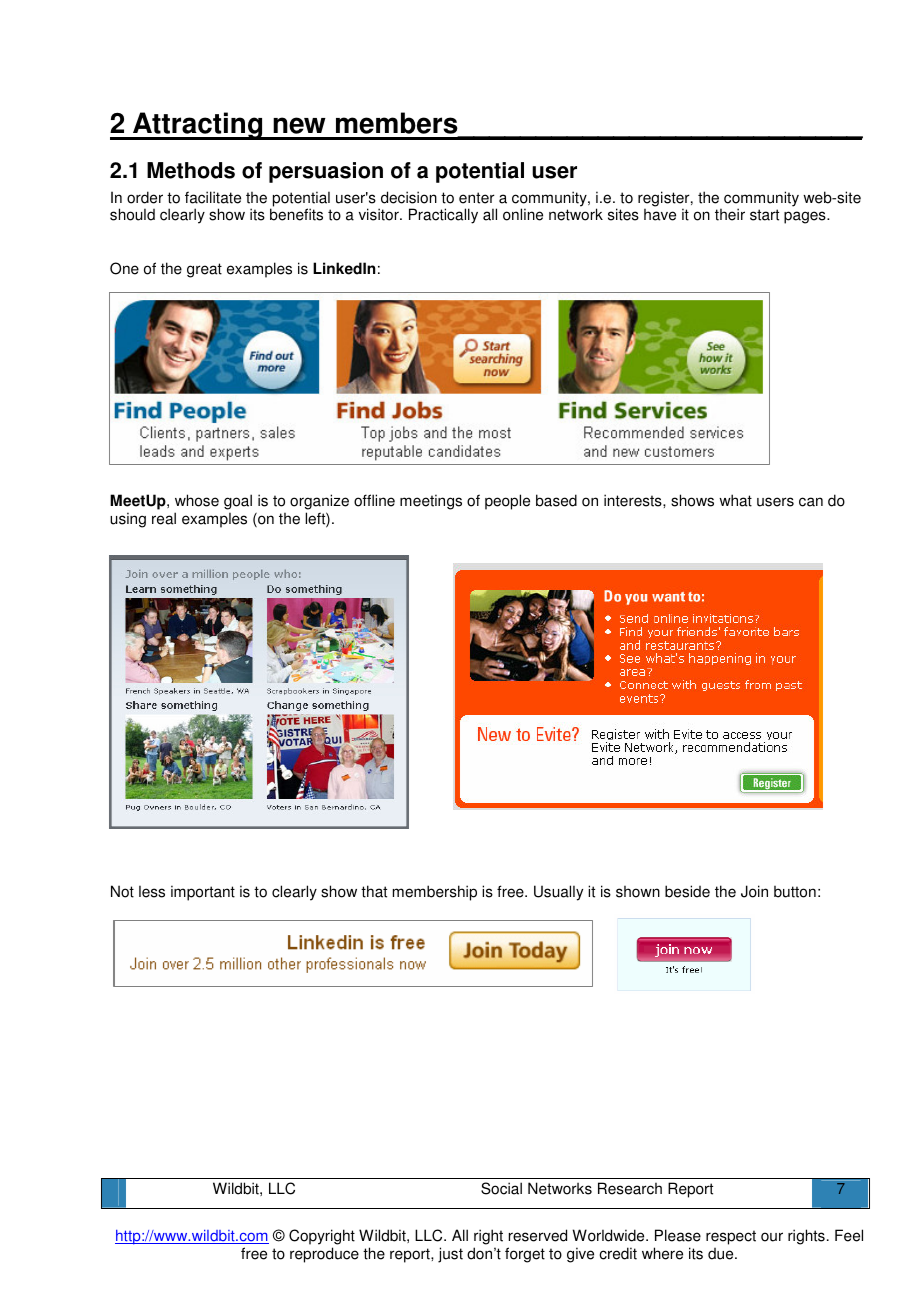  I want to click on important, so click(203, 893).
